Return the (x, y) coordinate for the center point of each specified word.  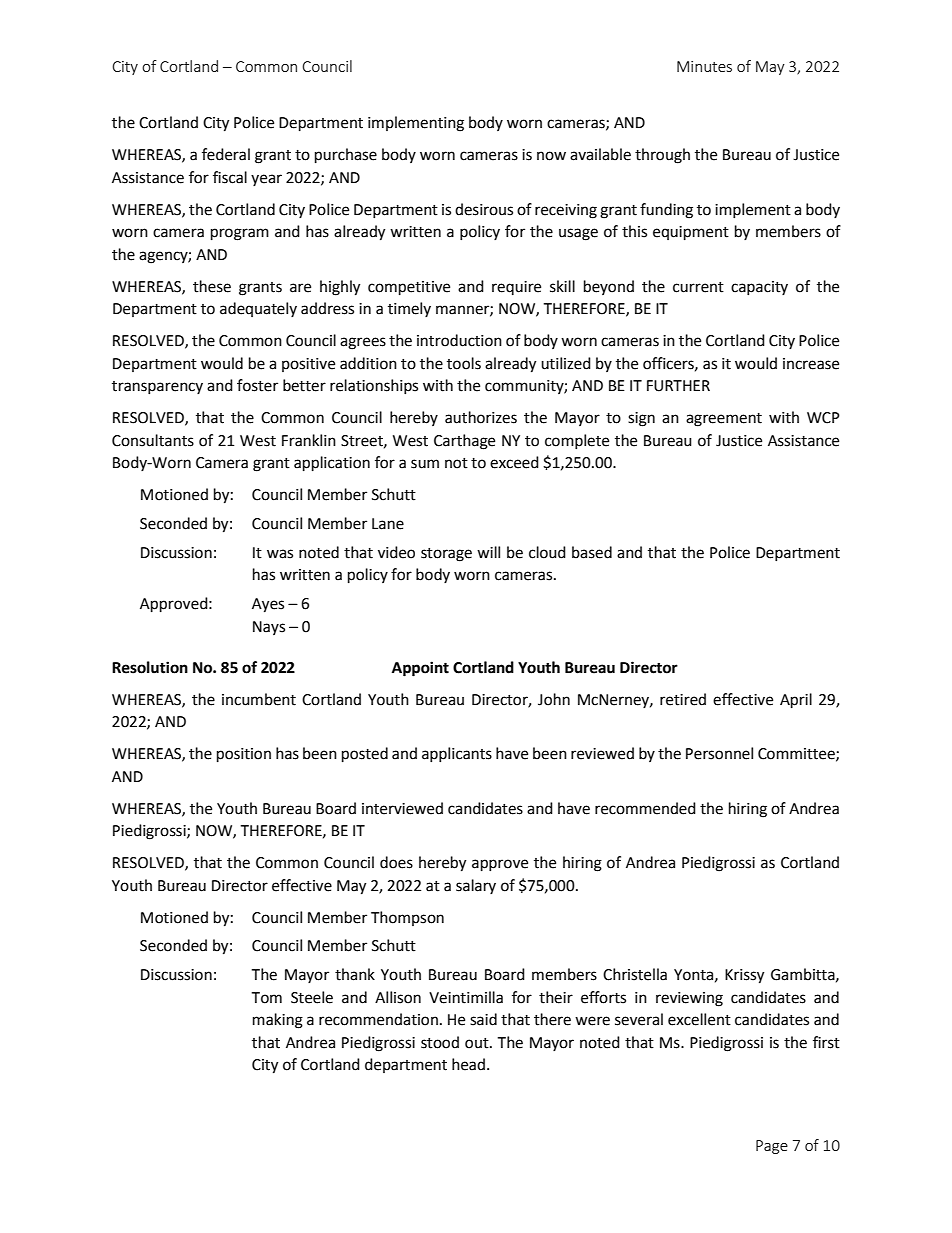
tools (464, 363)
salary (476, 886)
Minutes (704, 66)
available (600, 154)
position (244, 755)
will (488, 552)
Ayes (268, 605)
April (796, 701)
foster (257, 385)
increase (811, 364)
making (278, 1021)
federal (226, 154)
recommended (645, 808)
